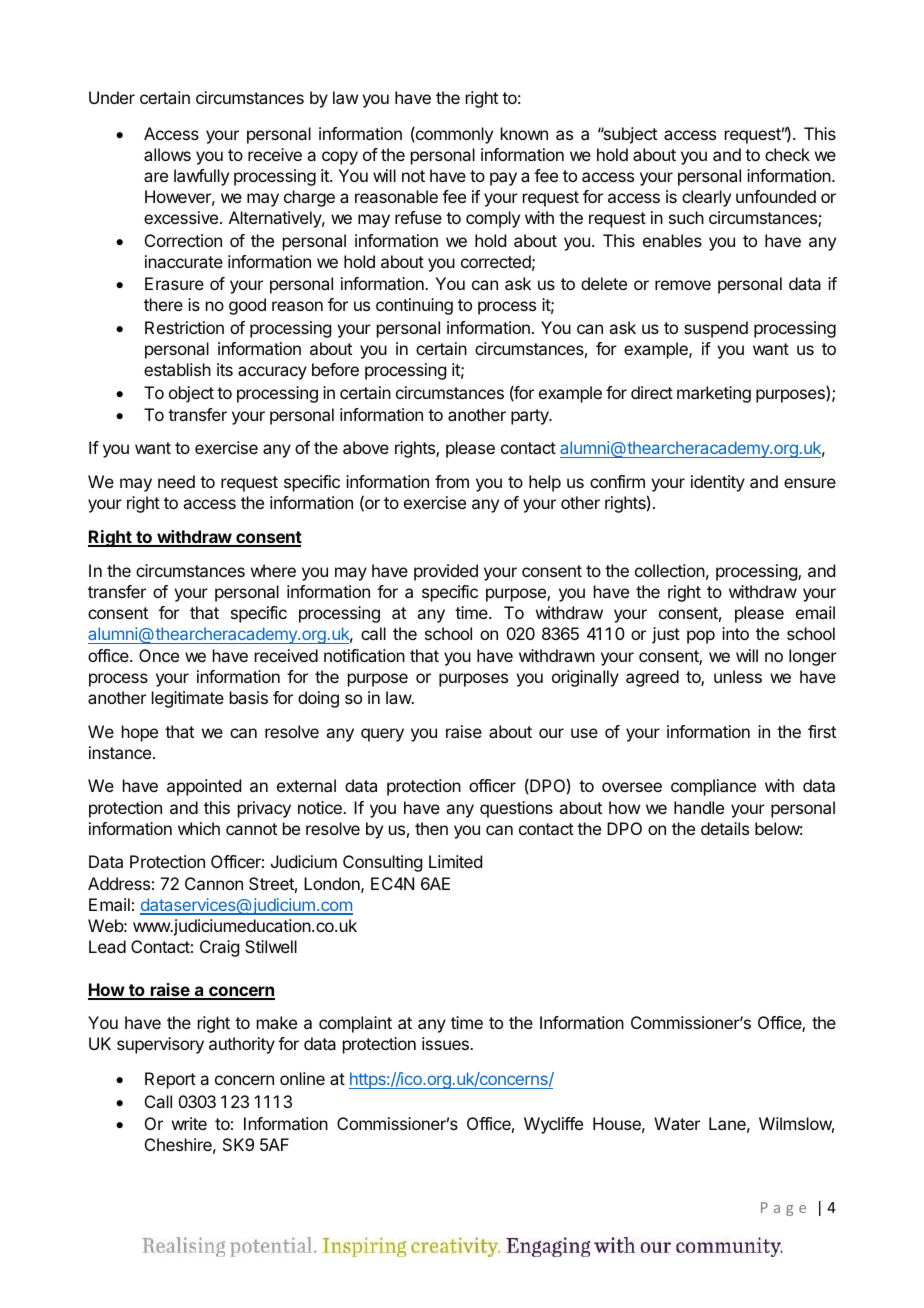 Image resolution: width=924 pixels, height=1308 pixels. Describe the element at coordinates (787, 154) in the screenshot. I see `check` at that location.
